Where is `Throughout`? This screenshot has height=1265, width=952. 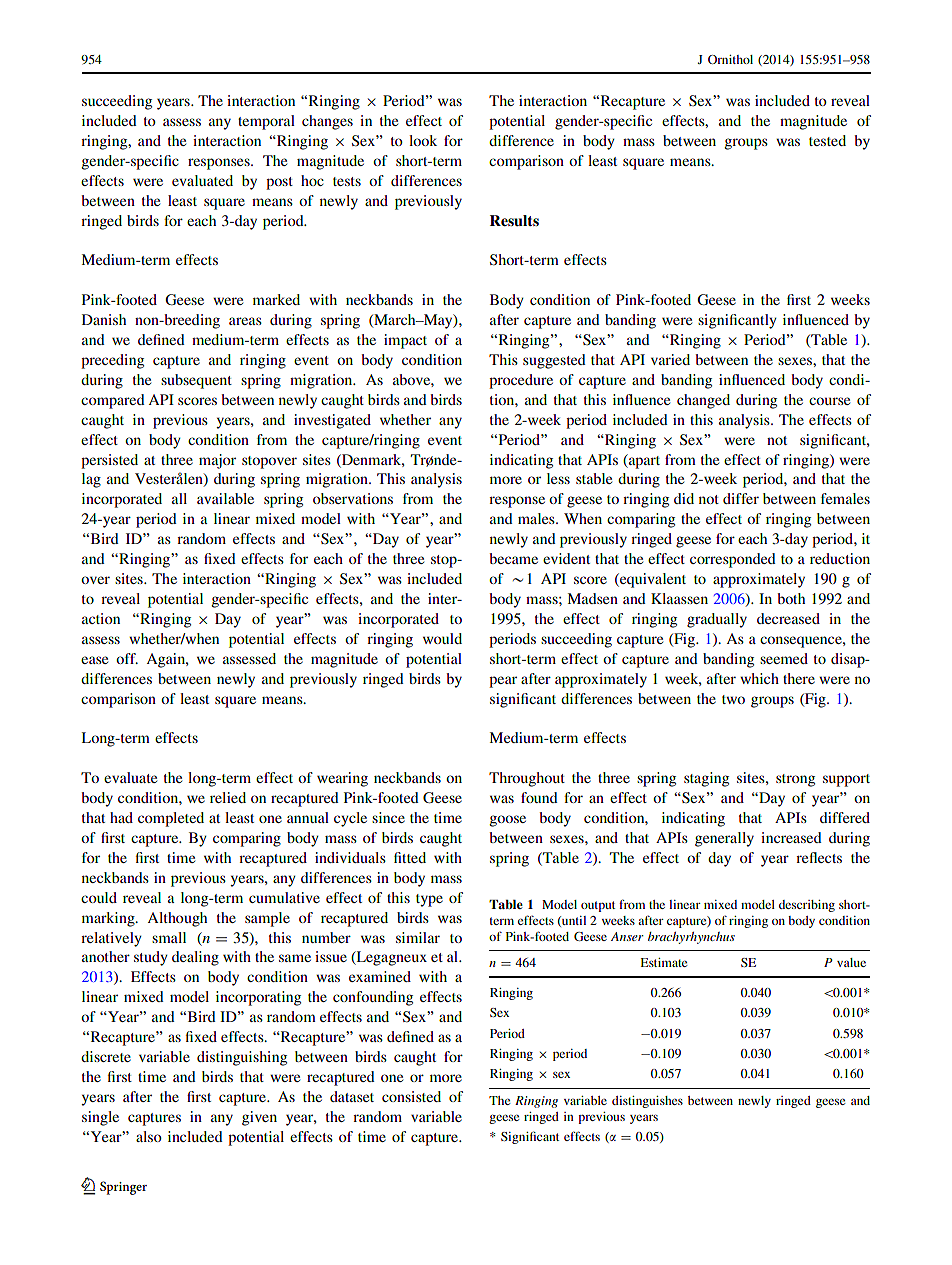 Throughout is located at coordinates (527, 779).
